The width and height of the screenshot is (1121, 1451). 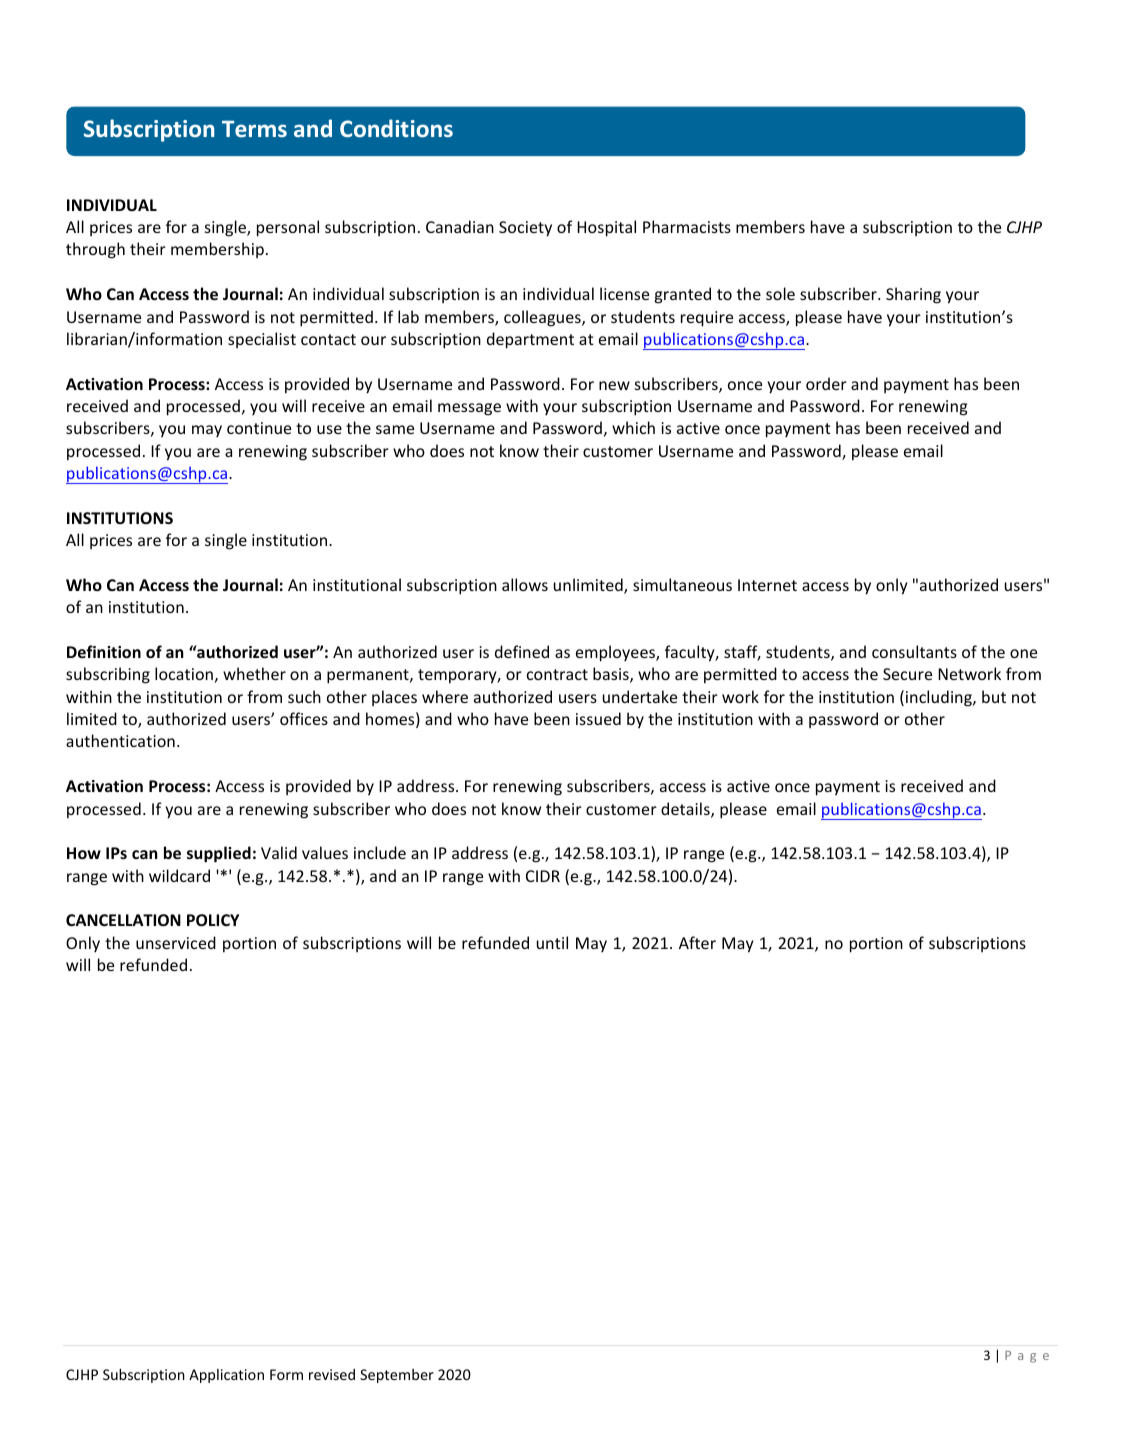 I want to click on Sharing, so click(x=913, y=295).
